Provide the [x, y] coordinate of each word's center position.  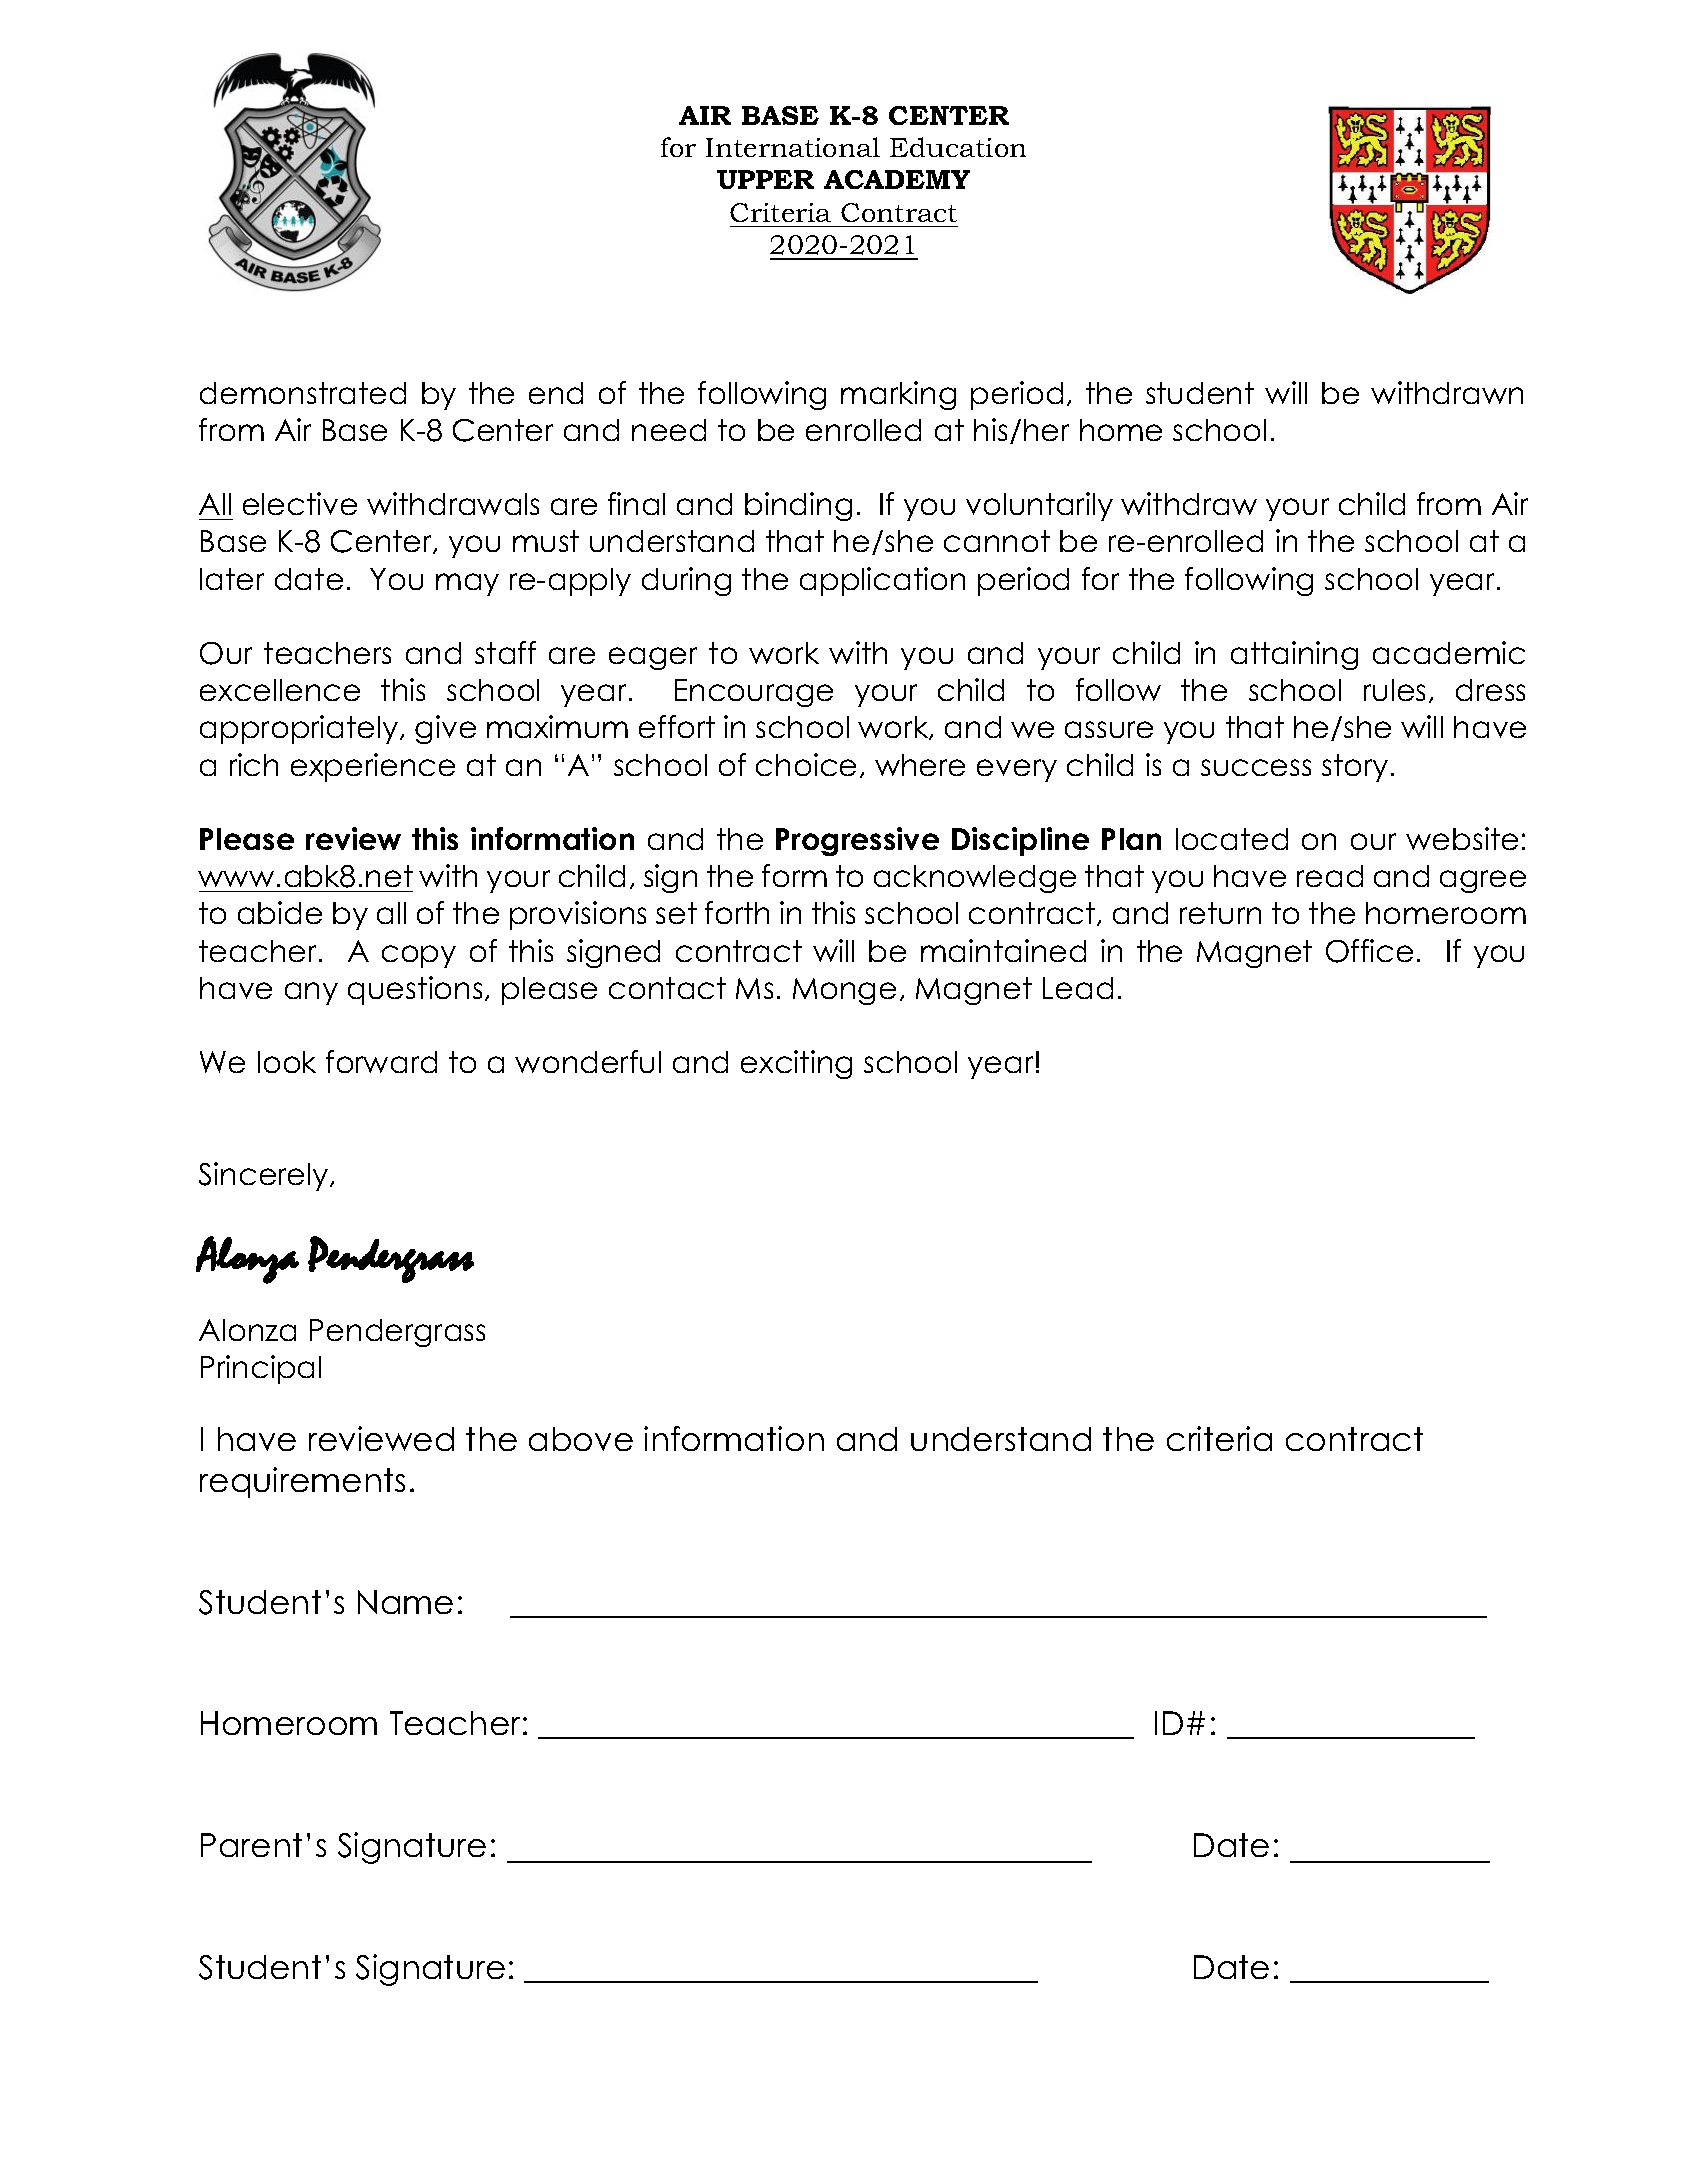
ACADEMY [897, 179]
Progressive [857, 841]
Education [958, 147]
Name [405, 1602]
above [581, 1439]
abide [280, 912]
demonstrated [303, 393]
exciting [796, 1064]
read [1330, 876]
